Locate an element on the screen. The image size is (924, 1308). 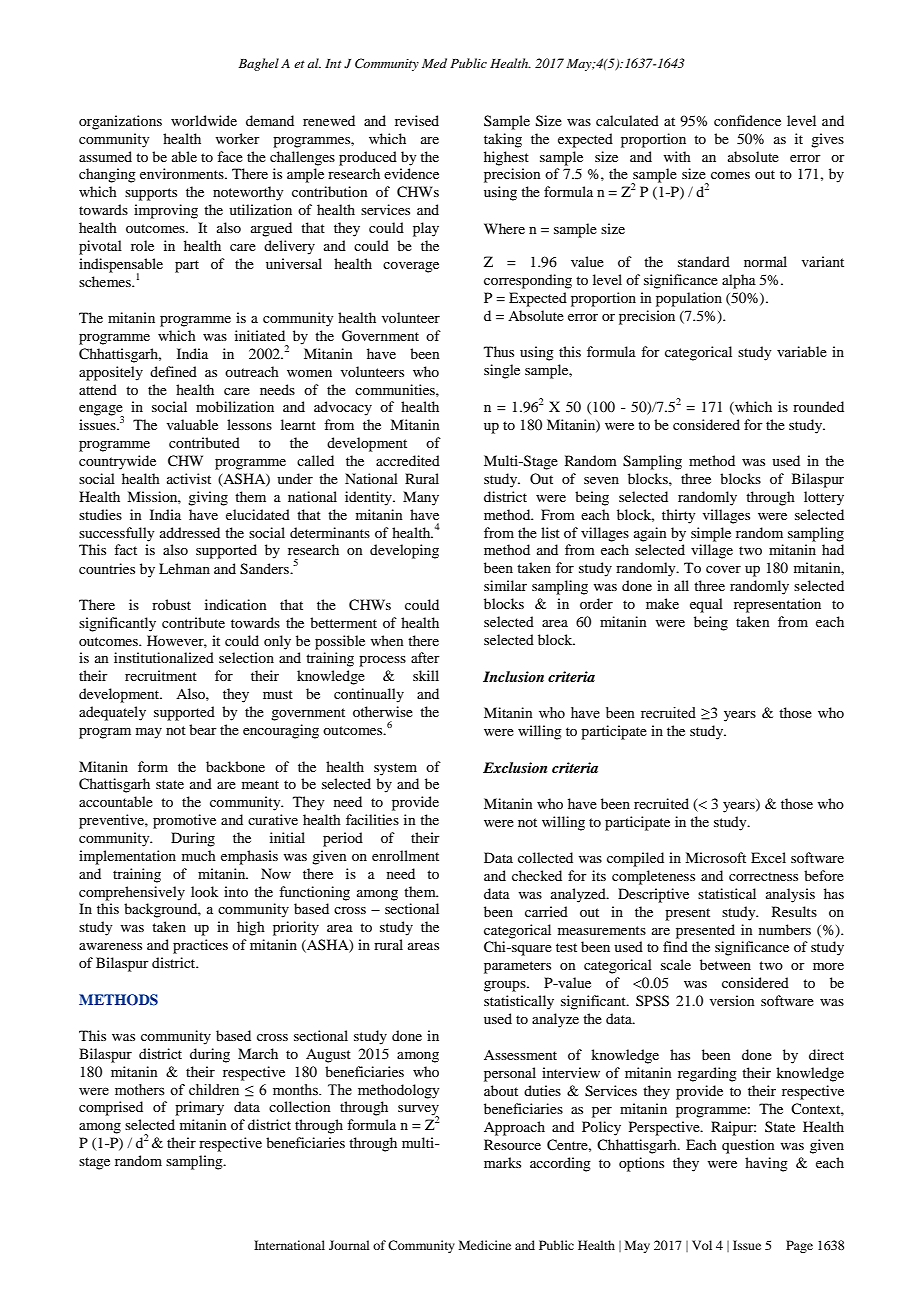
taking is located at coordinates (503, 140).
